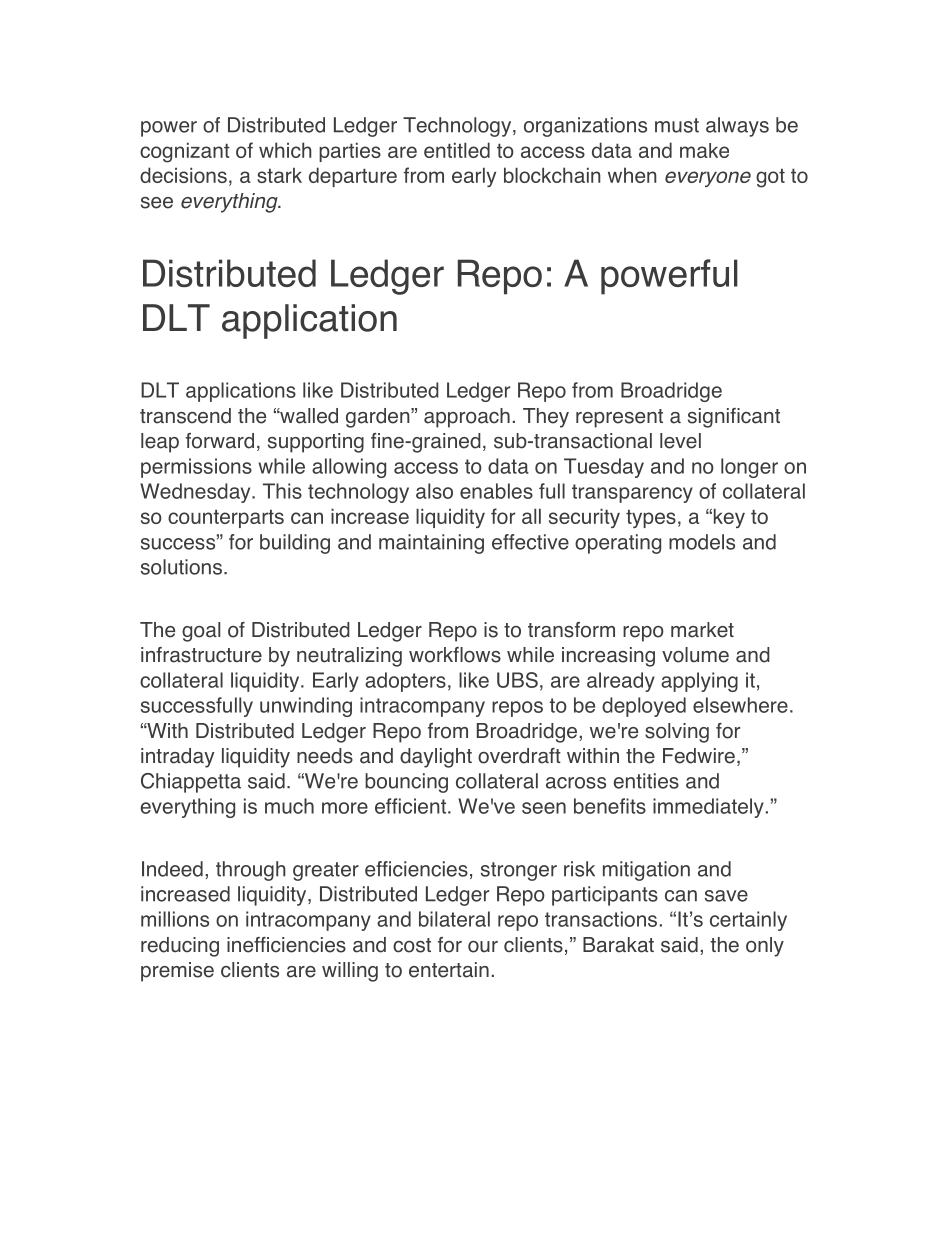  Describe the element at coordinates (680, 441) in the page. I see `level` at that location.
